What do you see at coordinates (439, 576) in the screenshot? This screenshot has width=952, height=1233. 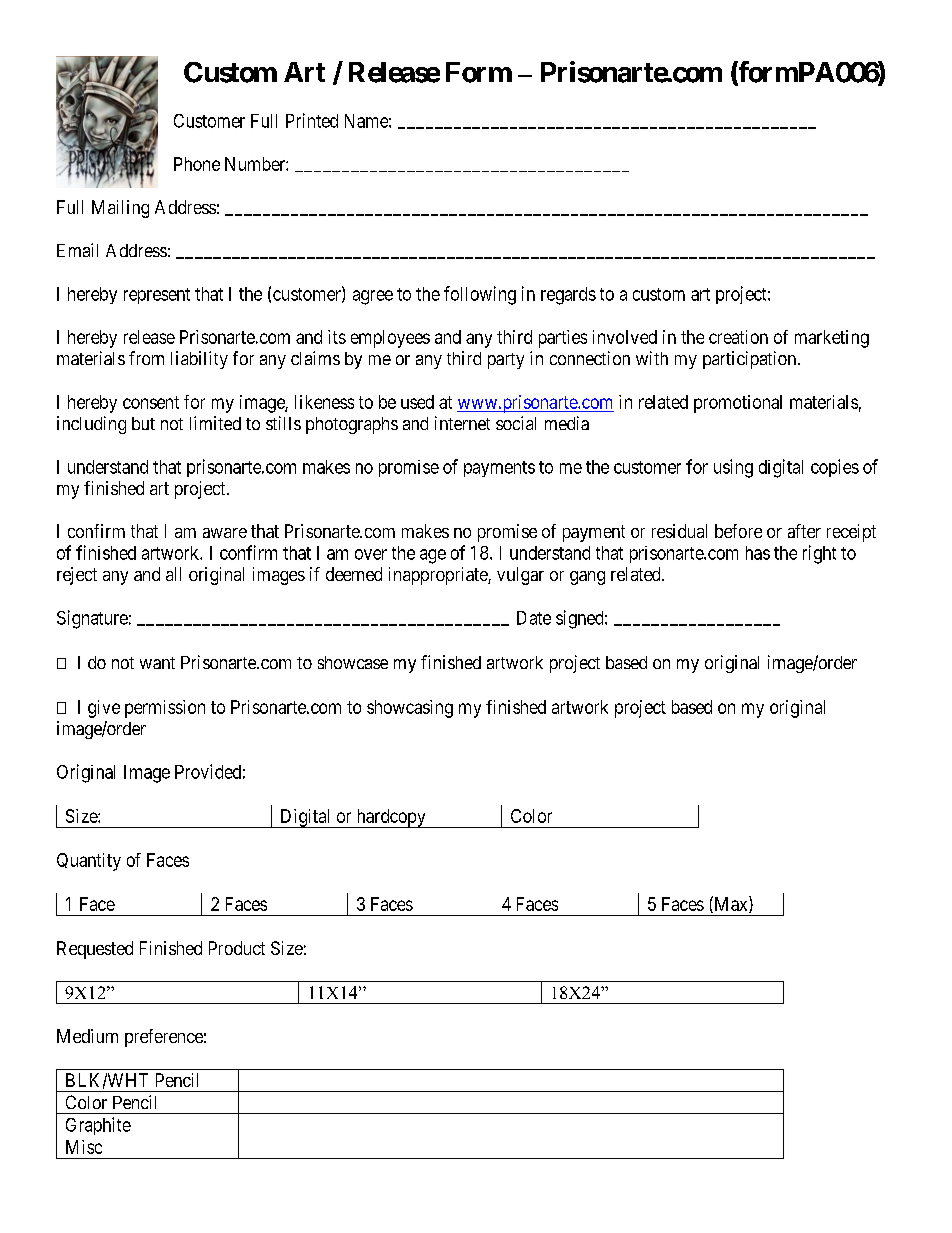 I see `inappropriate` at bounding box center [439, 576].
